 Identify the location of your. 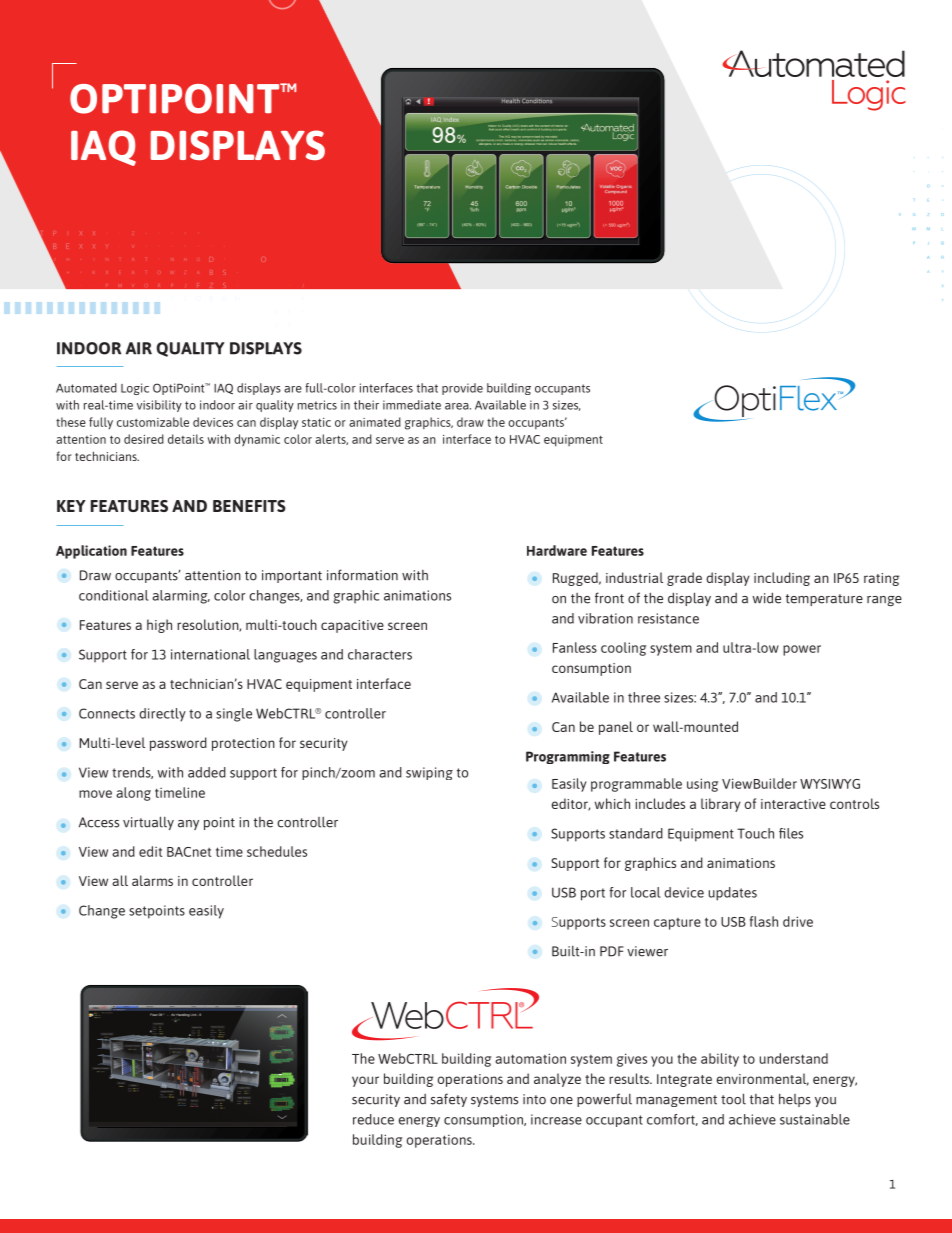
(365, 1081).
